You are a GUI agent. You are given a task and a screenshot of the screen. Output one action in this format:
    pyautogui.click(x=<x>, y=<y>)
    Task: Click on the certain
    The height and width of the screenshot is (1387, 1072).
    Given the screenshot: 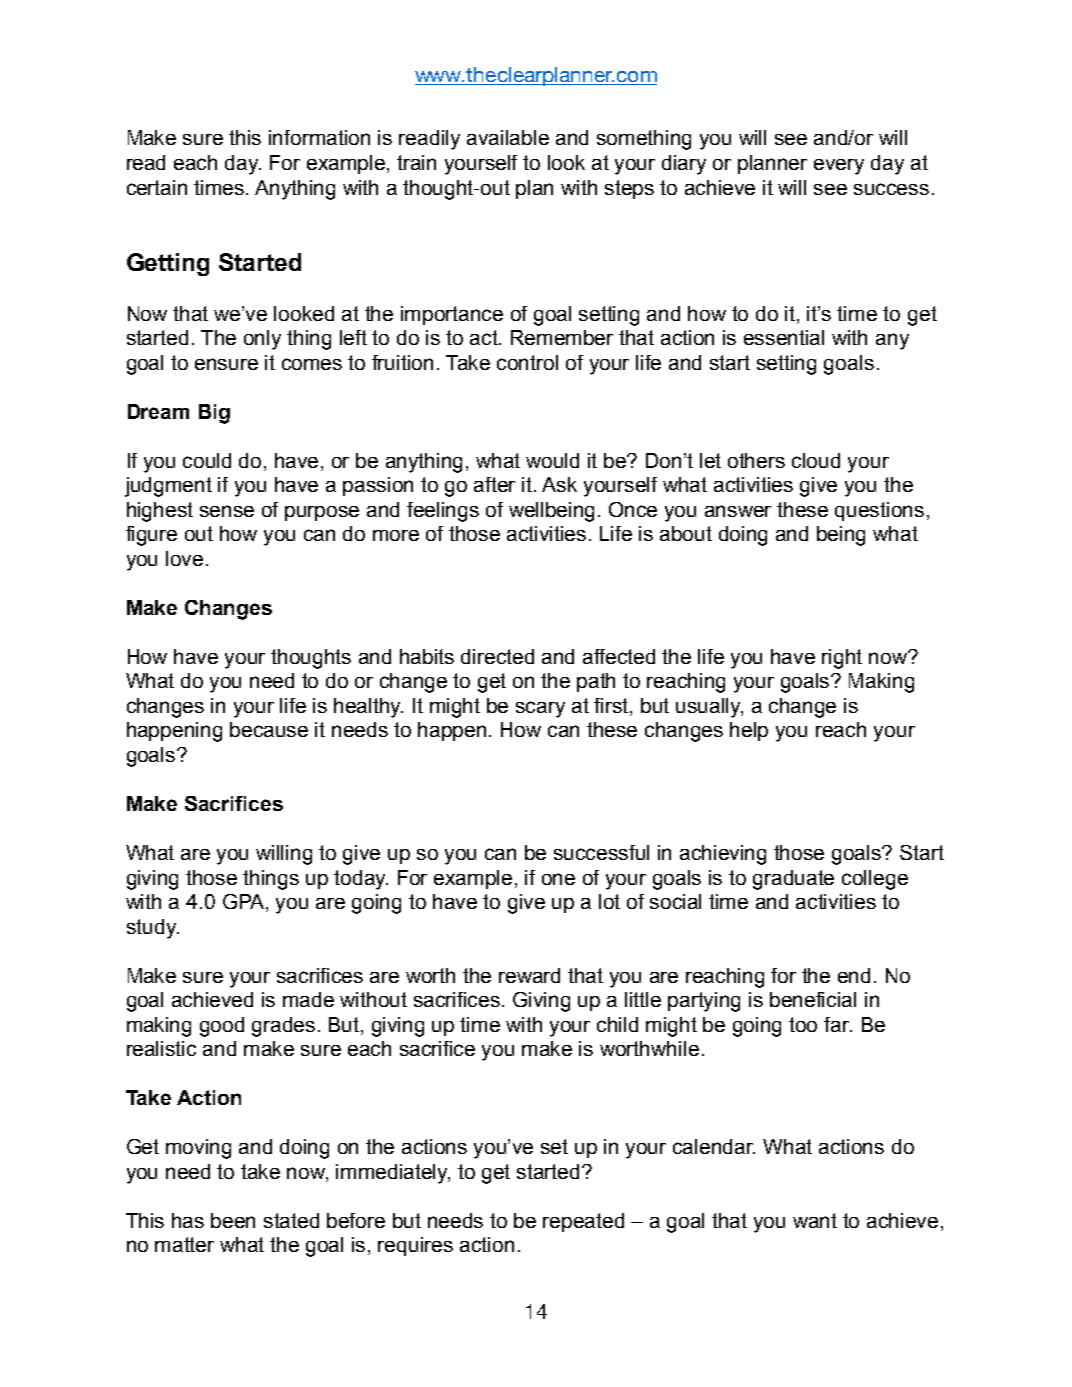 What is the action you would take?
    pyautogui.click(x=157, y=187)
